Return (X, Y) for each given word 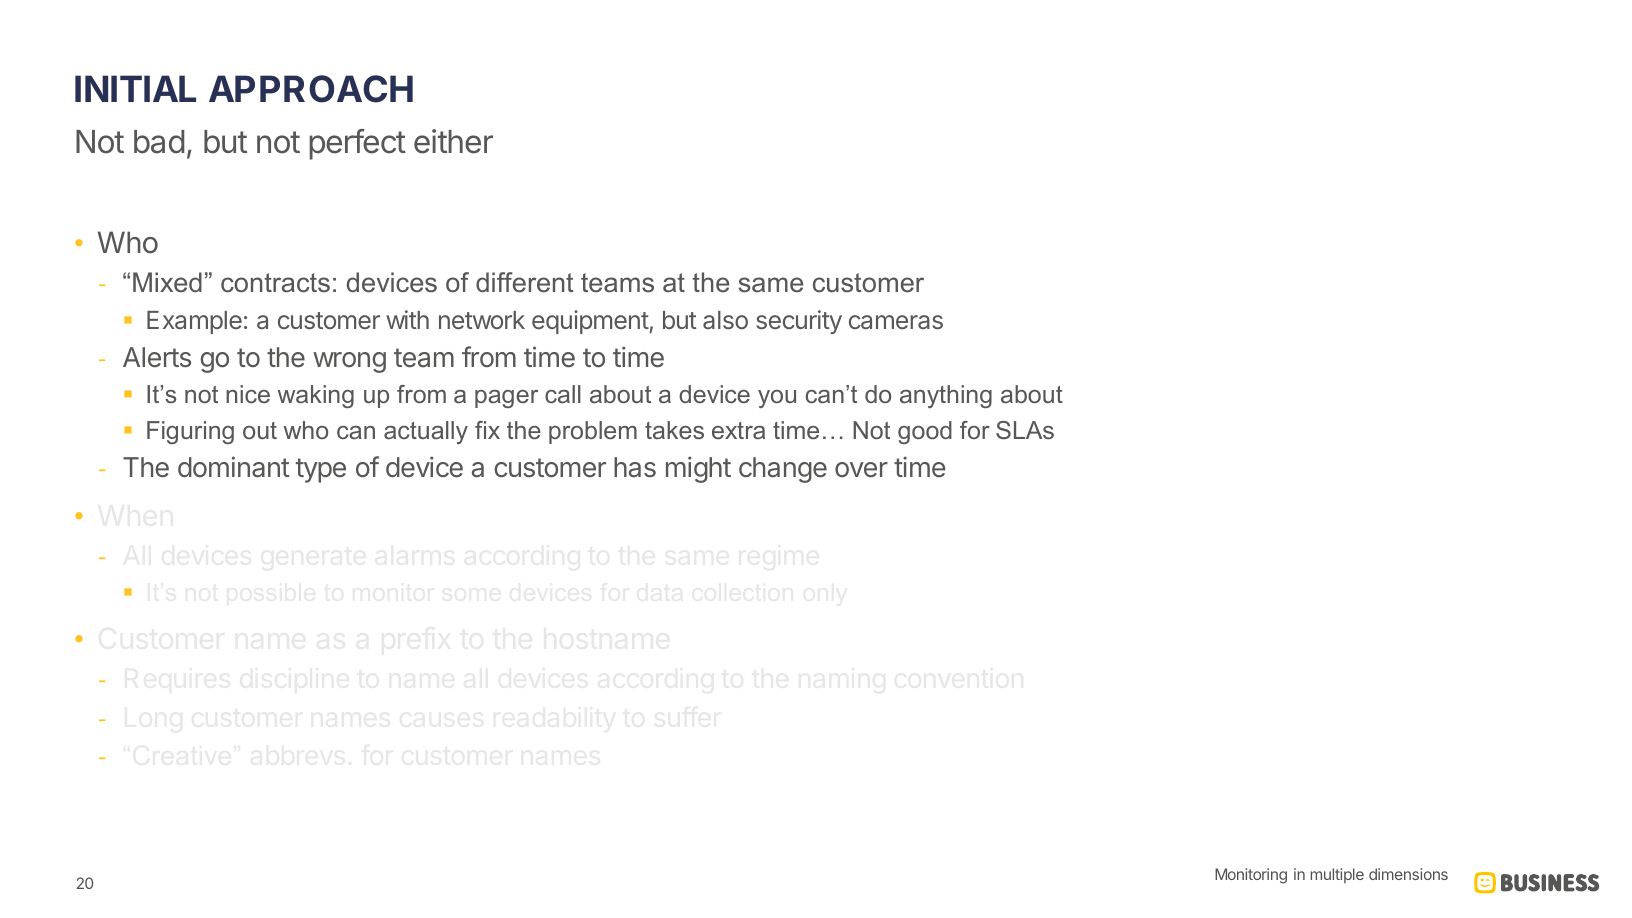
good (925, 432)
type (321, 470)
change (783, 470)
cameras (896, 322)
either (453, 141)
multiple (1337, 875)
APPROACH (311, 89)
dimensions (1408, 874)
